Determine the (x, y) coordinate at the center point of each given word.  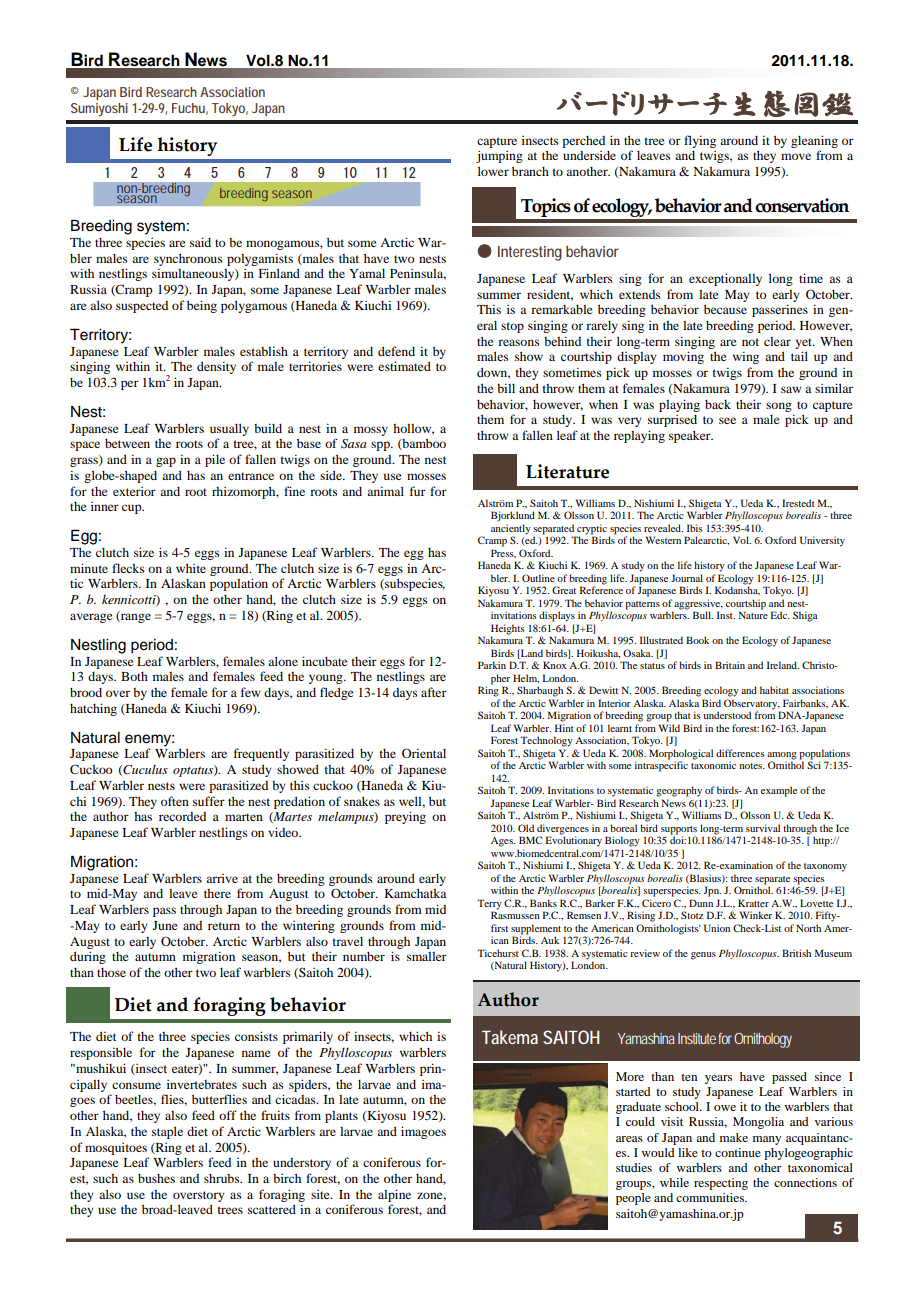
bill (506, 388)
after (434, 692)
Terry (489, 905)
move (796, 156)
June (165, 925)
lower (493, 171)
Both (134, 676)
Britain (730, 665)
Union (717, 928)
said (200, 242)
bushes (156, 1178)
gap (166, 462)
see (727, 420)
